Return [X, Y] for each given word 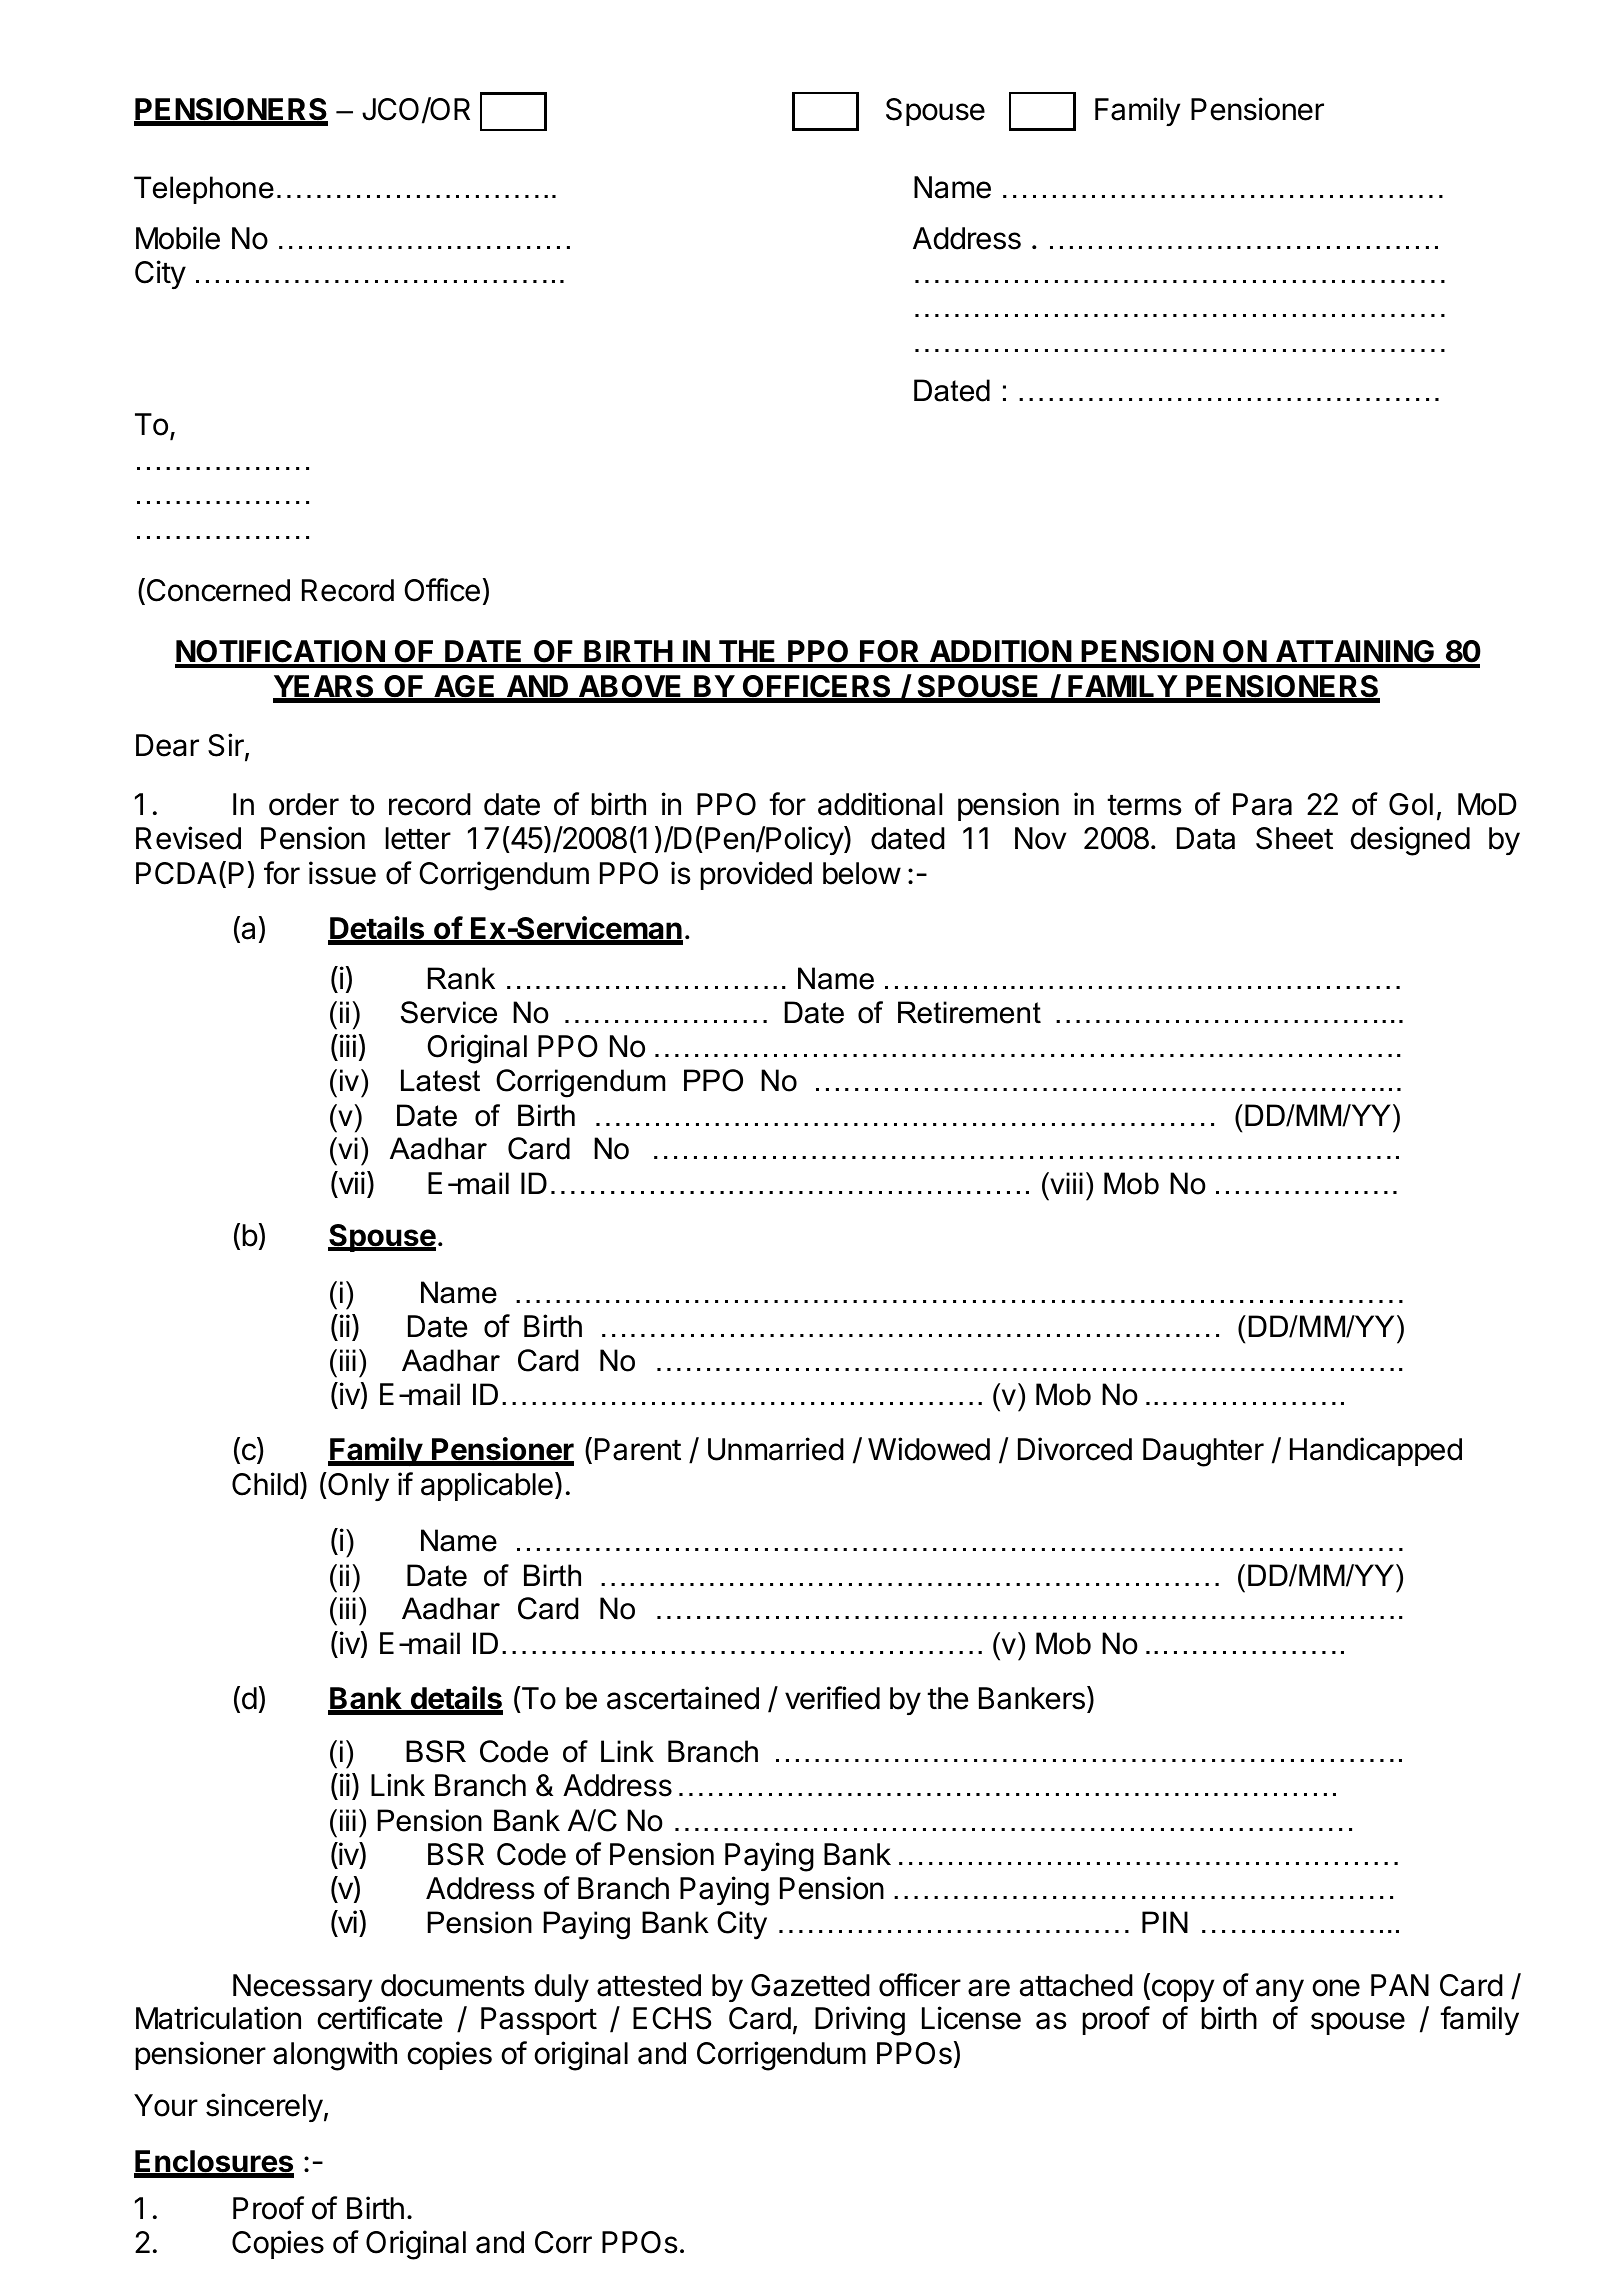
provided [756, 875]
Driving [860, 2021]
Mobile [178, 238]
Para [1262, 804]
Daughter [1203, 1452]
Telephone [204, 190]
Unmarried [776, 1449]
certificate [379, 2018]
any [1280, 1990]
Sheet [1294, 838]
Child [265, 1484]
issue [342, 873]
